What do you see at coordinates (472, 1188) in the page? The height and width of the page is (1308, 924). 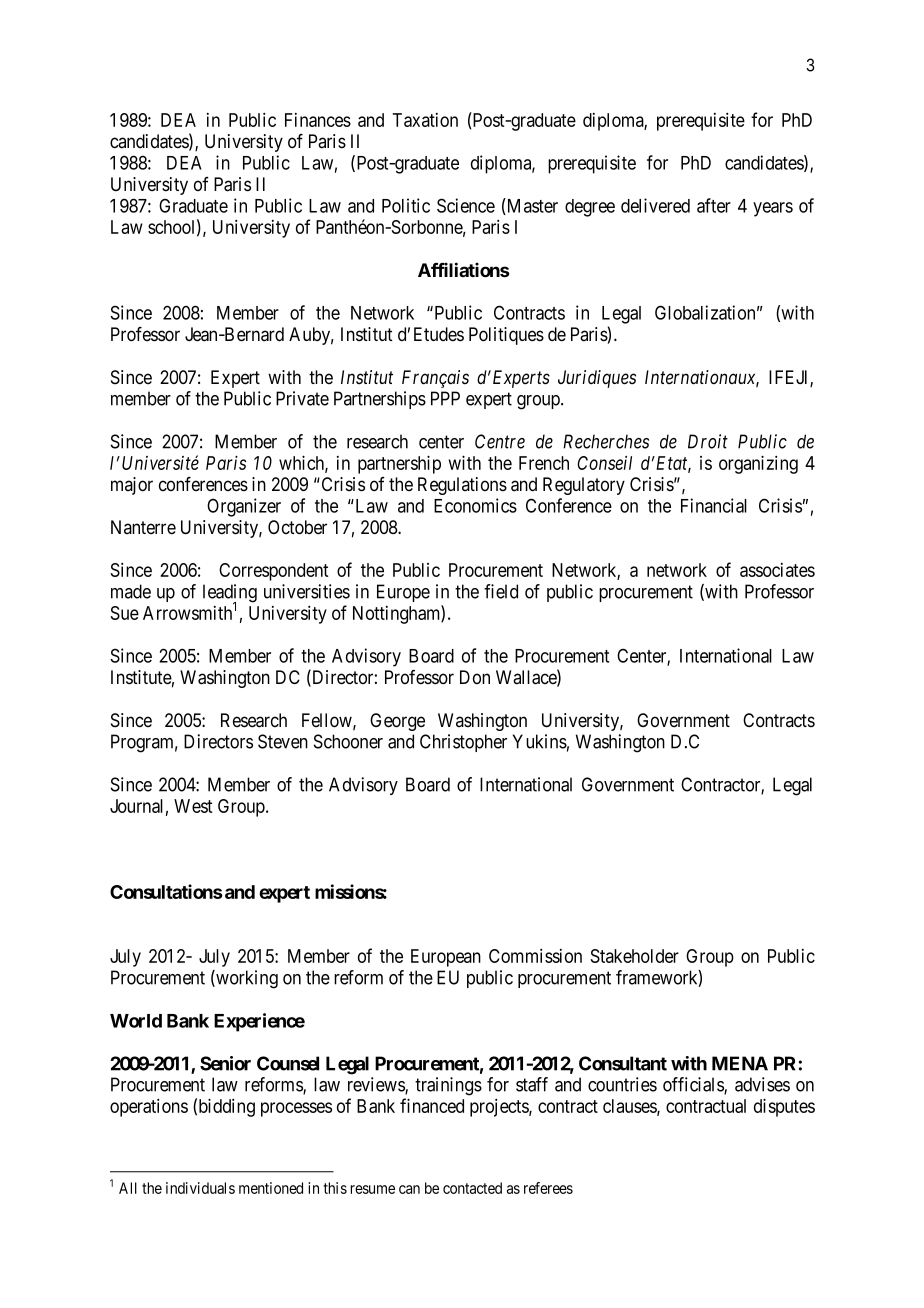 I see `contacted` at bounding box center [472, 1188].
